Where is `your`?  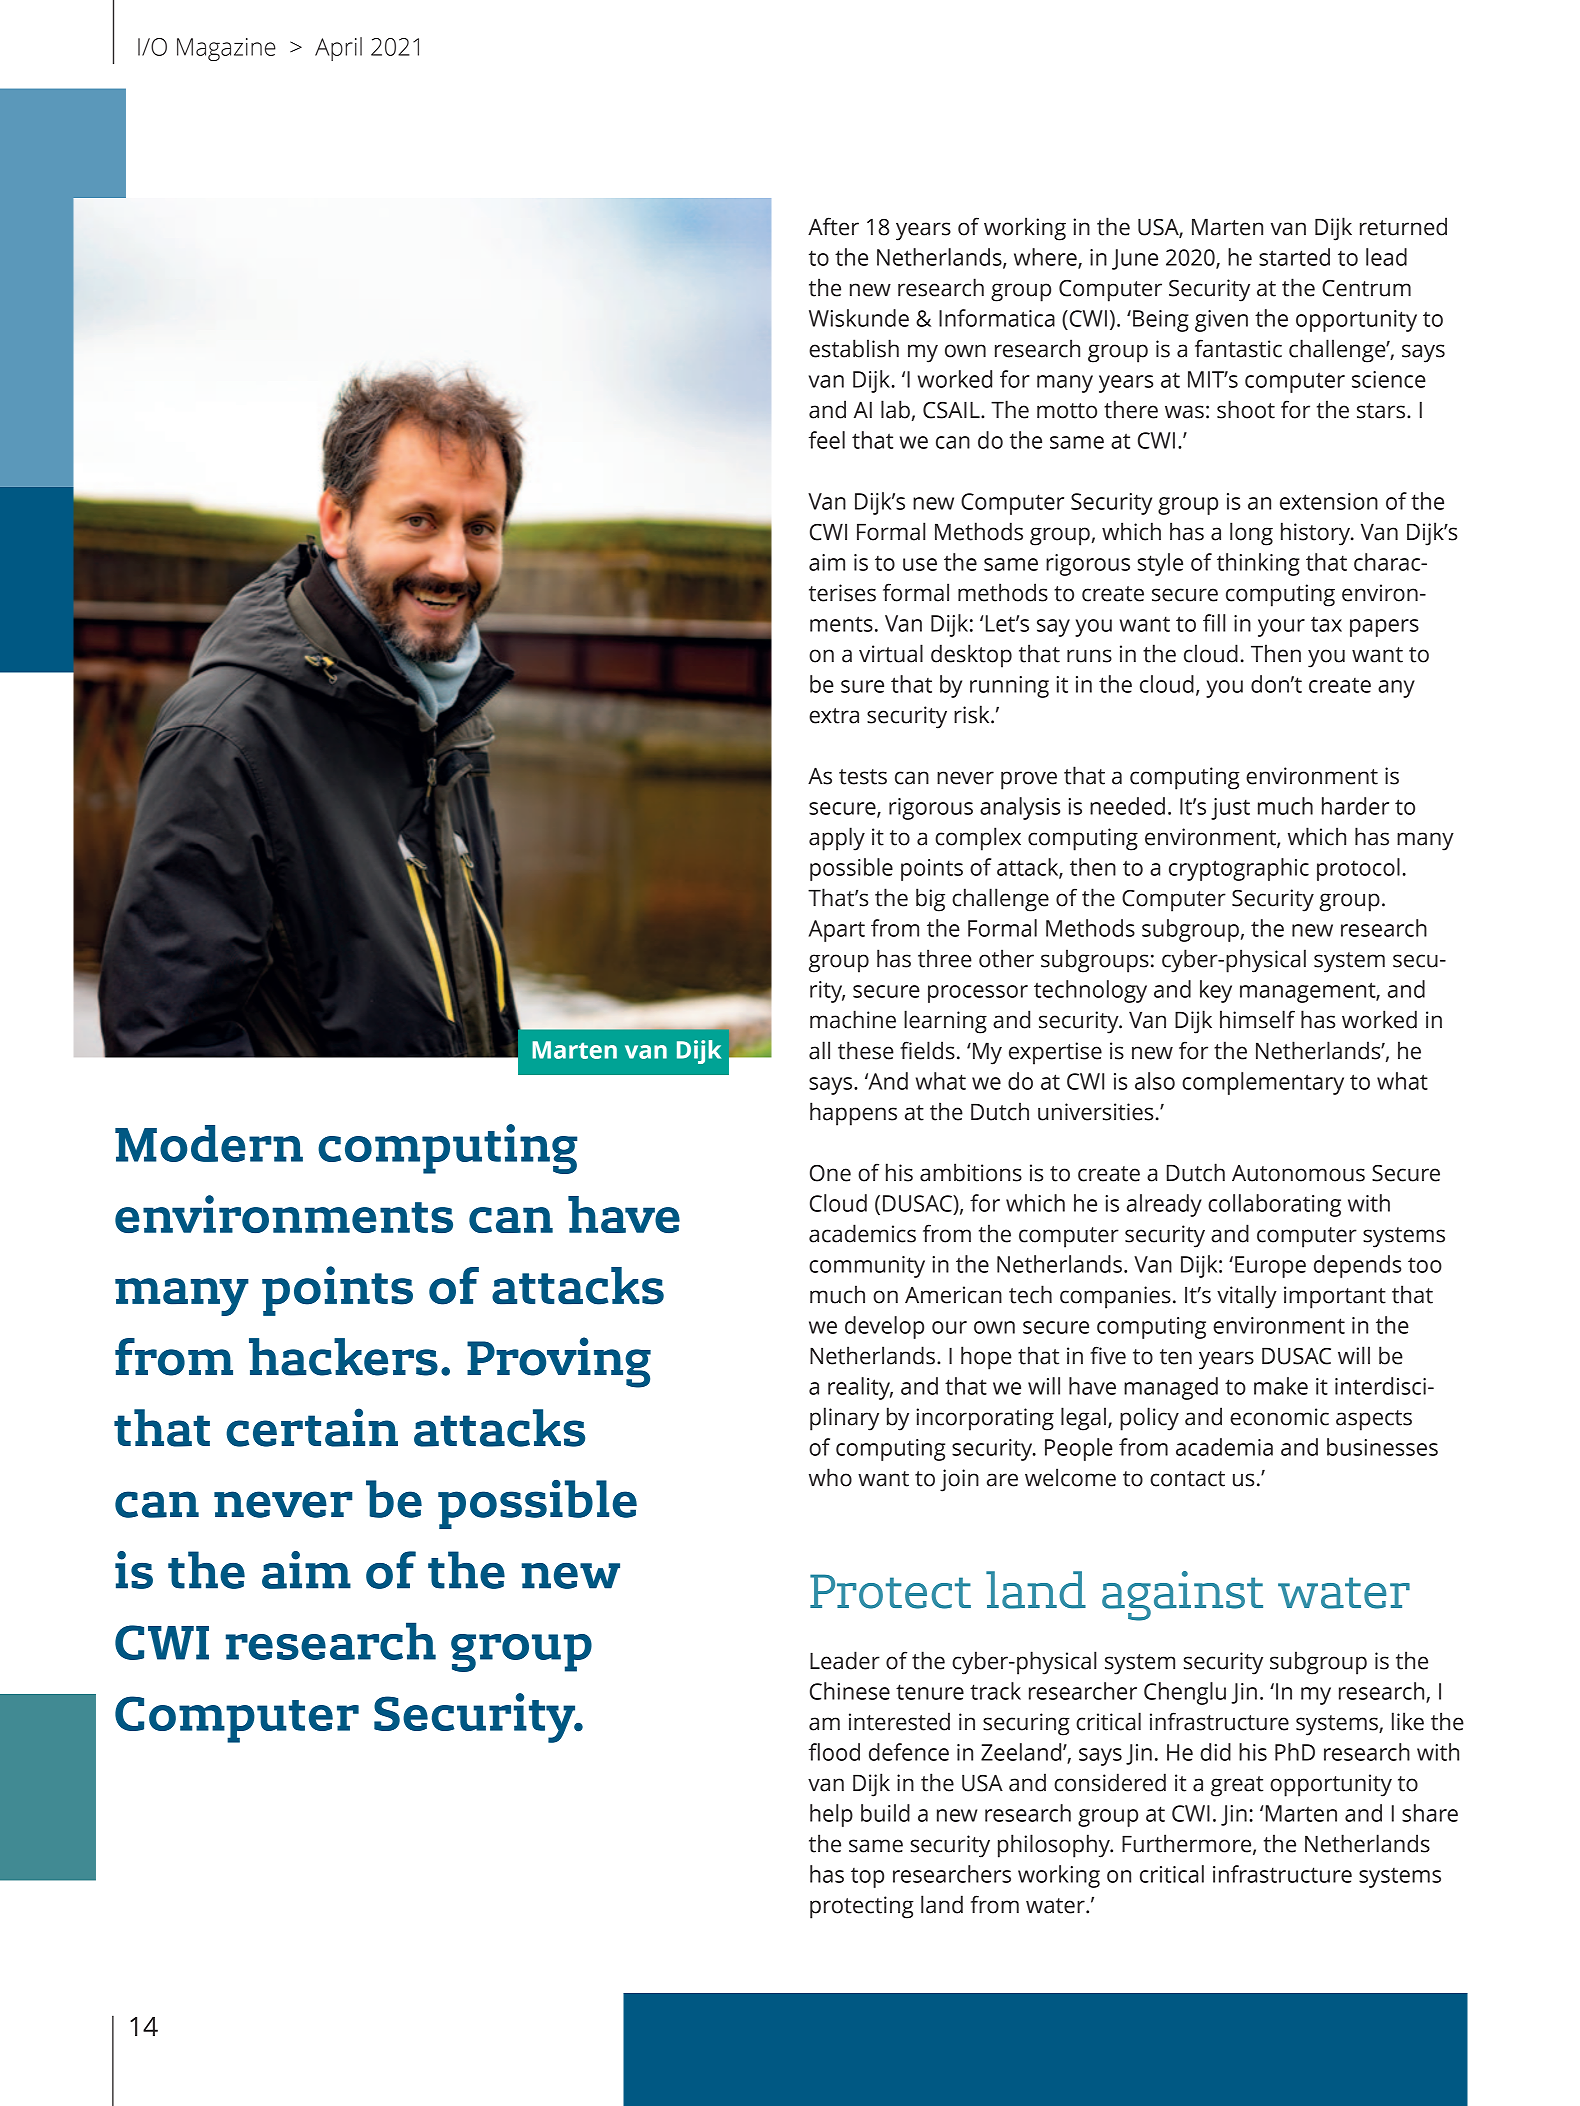 your is located at coordinates (1281, 628).
